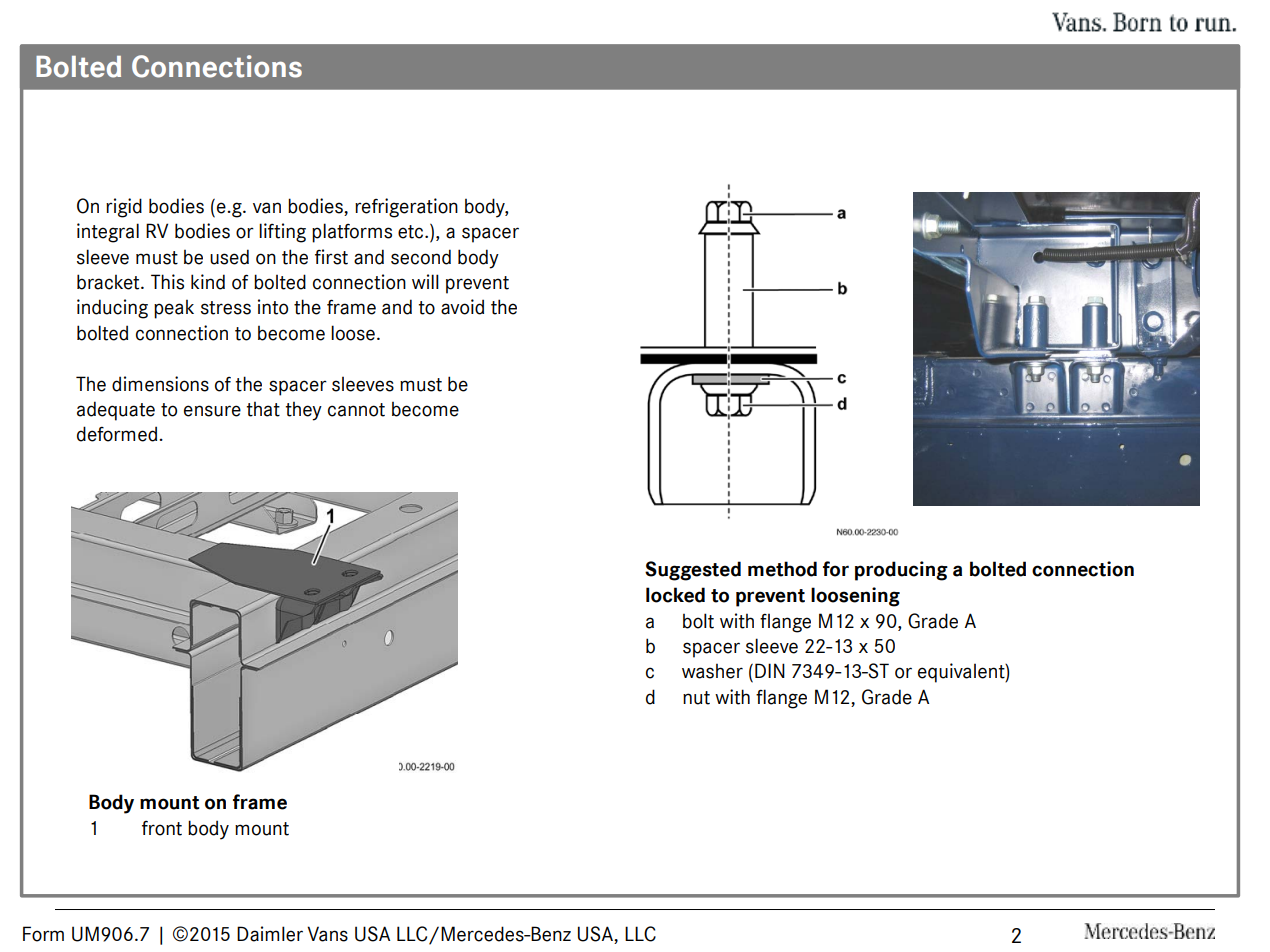  What do you see at coordinates (412, 232) in the screenshot?
I see `etc` at bounding box center [412, 232].
